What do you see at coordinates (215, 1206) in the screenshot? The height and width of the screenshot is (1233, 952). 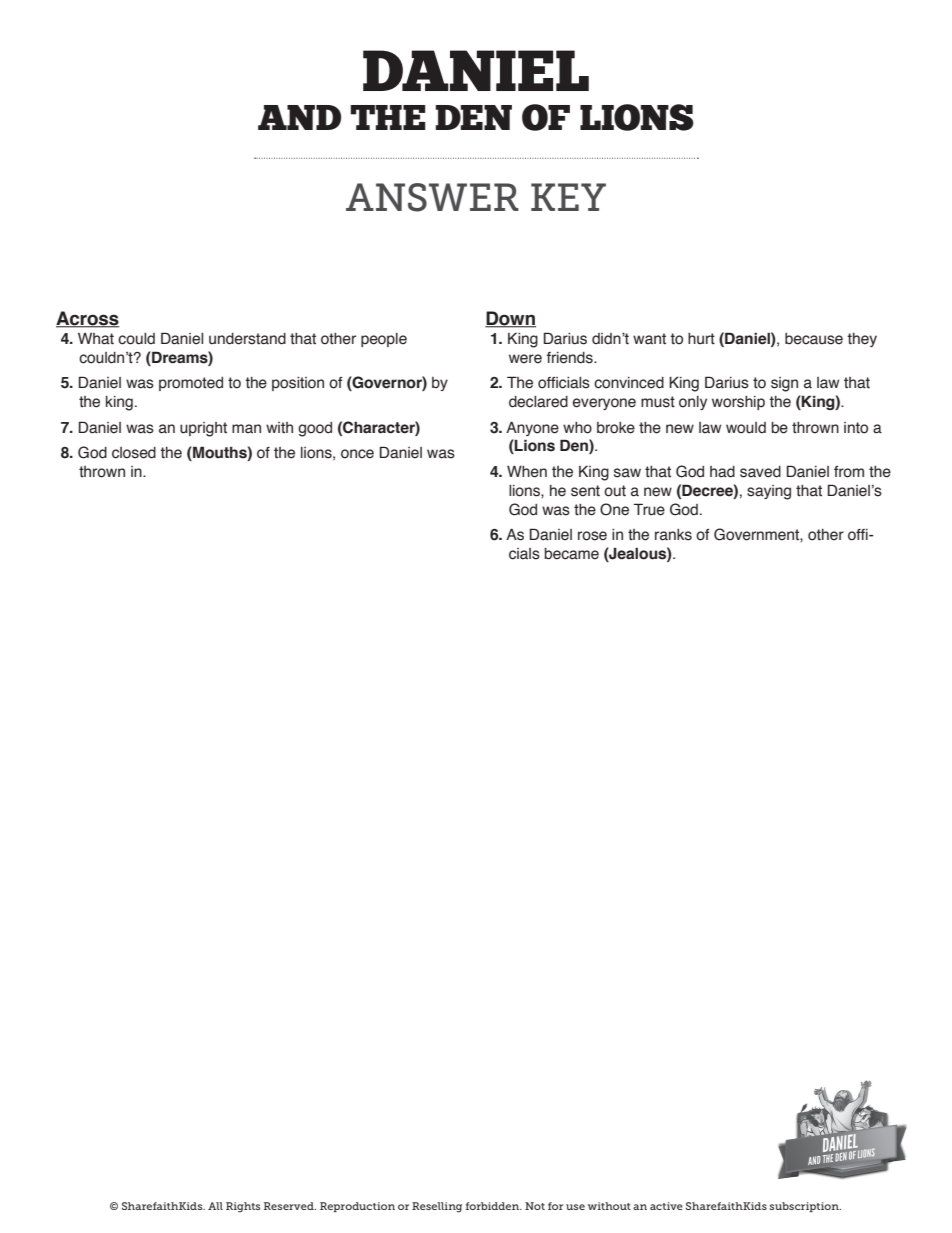 I see `All` at bounding box center [215, 1206].
